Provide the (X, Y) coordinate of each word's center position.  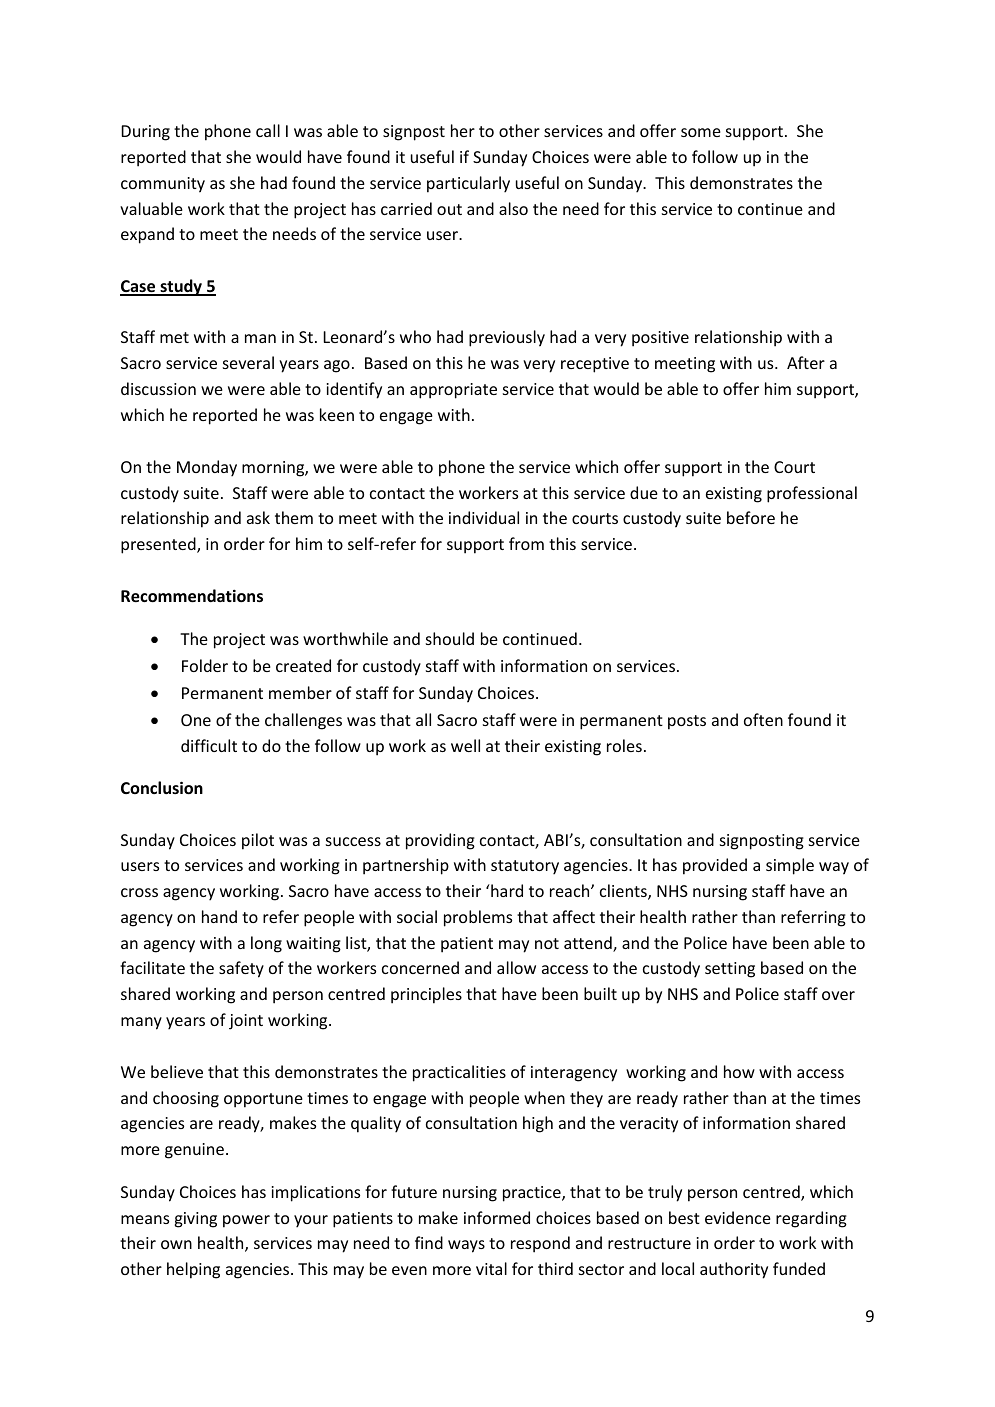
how (739, 1071)
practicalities (459, 1073)
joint (246, 1022)
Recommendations (192, 595)
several (248, 362)
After (806, 362)
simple (790, 866)
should (450, 638)
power (246, 1221)
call (268, 130)
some (701, 132)
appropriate (453, 391)
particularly (468, 184)
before (751, 517)
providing (440, 841)
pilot (258, 841)
